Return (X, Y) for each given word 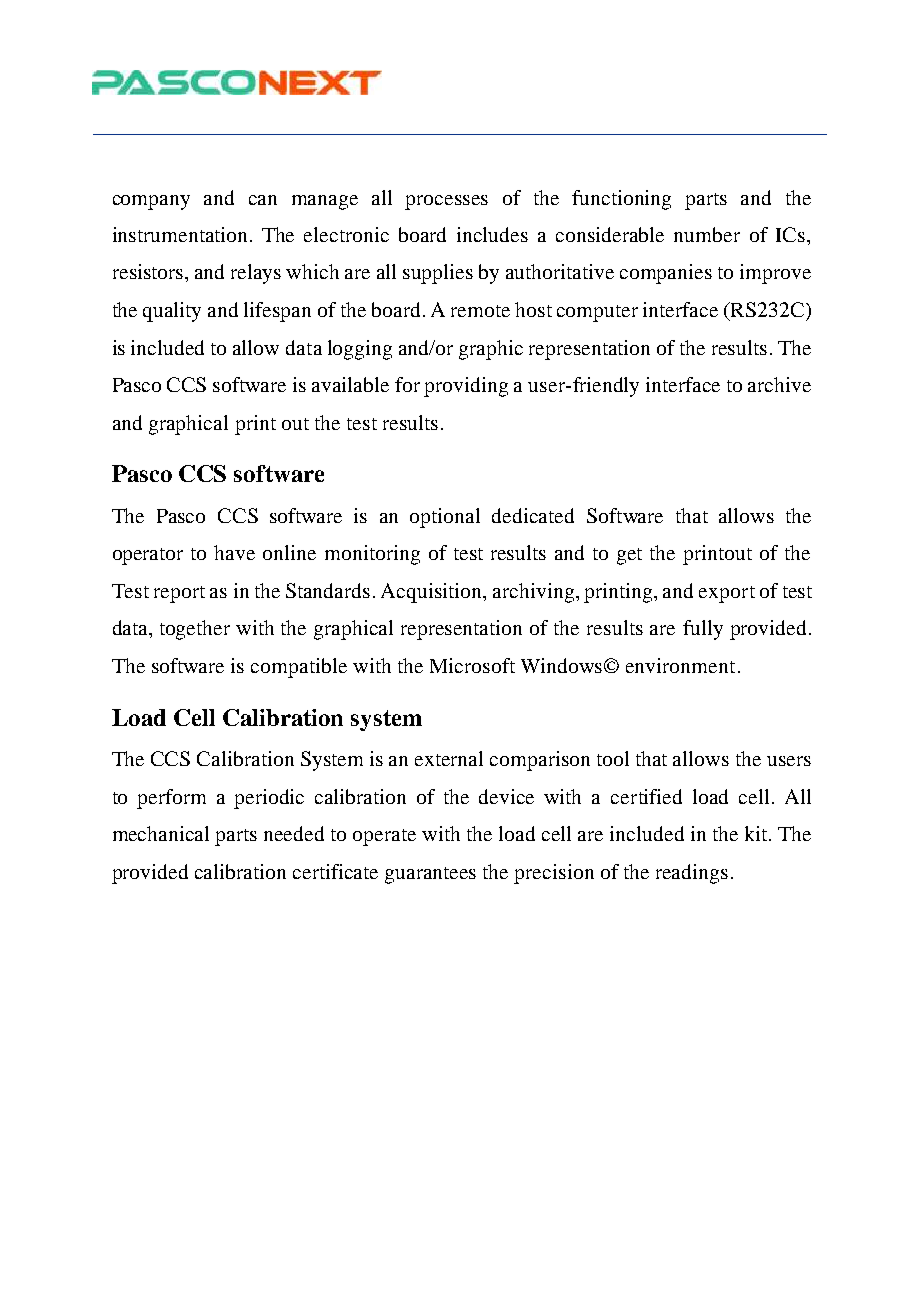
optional (445, 518)
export (727, 594)
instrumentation (180, 234)
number (707, 234)
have (234, 552)
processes (446, 202)
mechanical (161, 833)
